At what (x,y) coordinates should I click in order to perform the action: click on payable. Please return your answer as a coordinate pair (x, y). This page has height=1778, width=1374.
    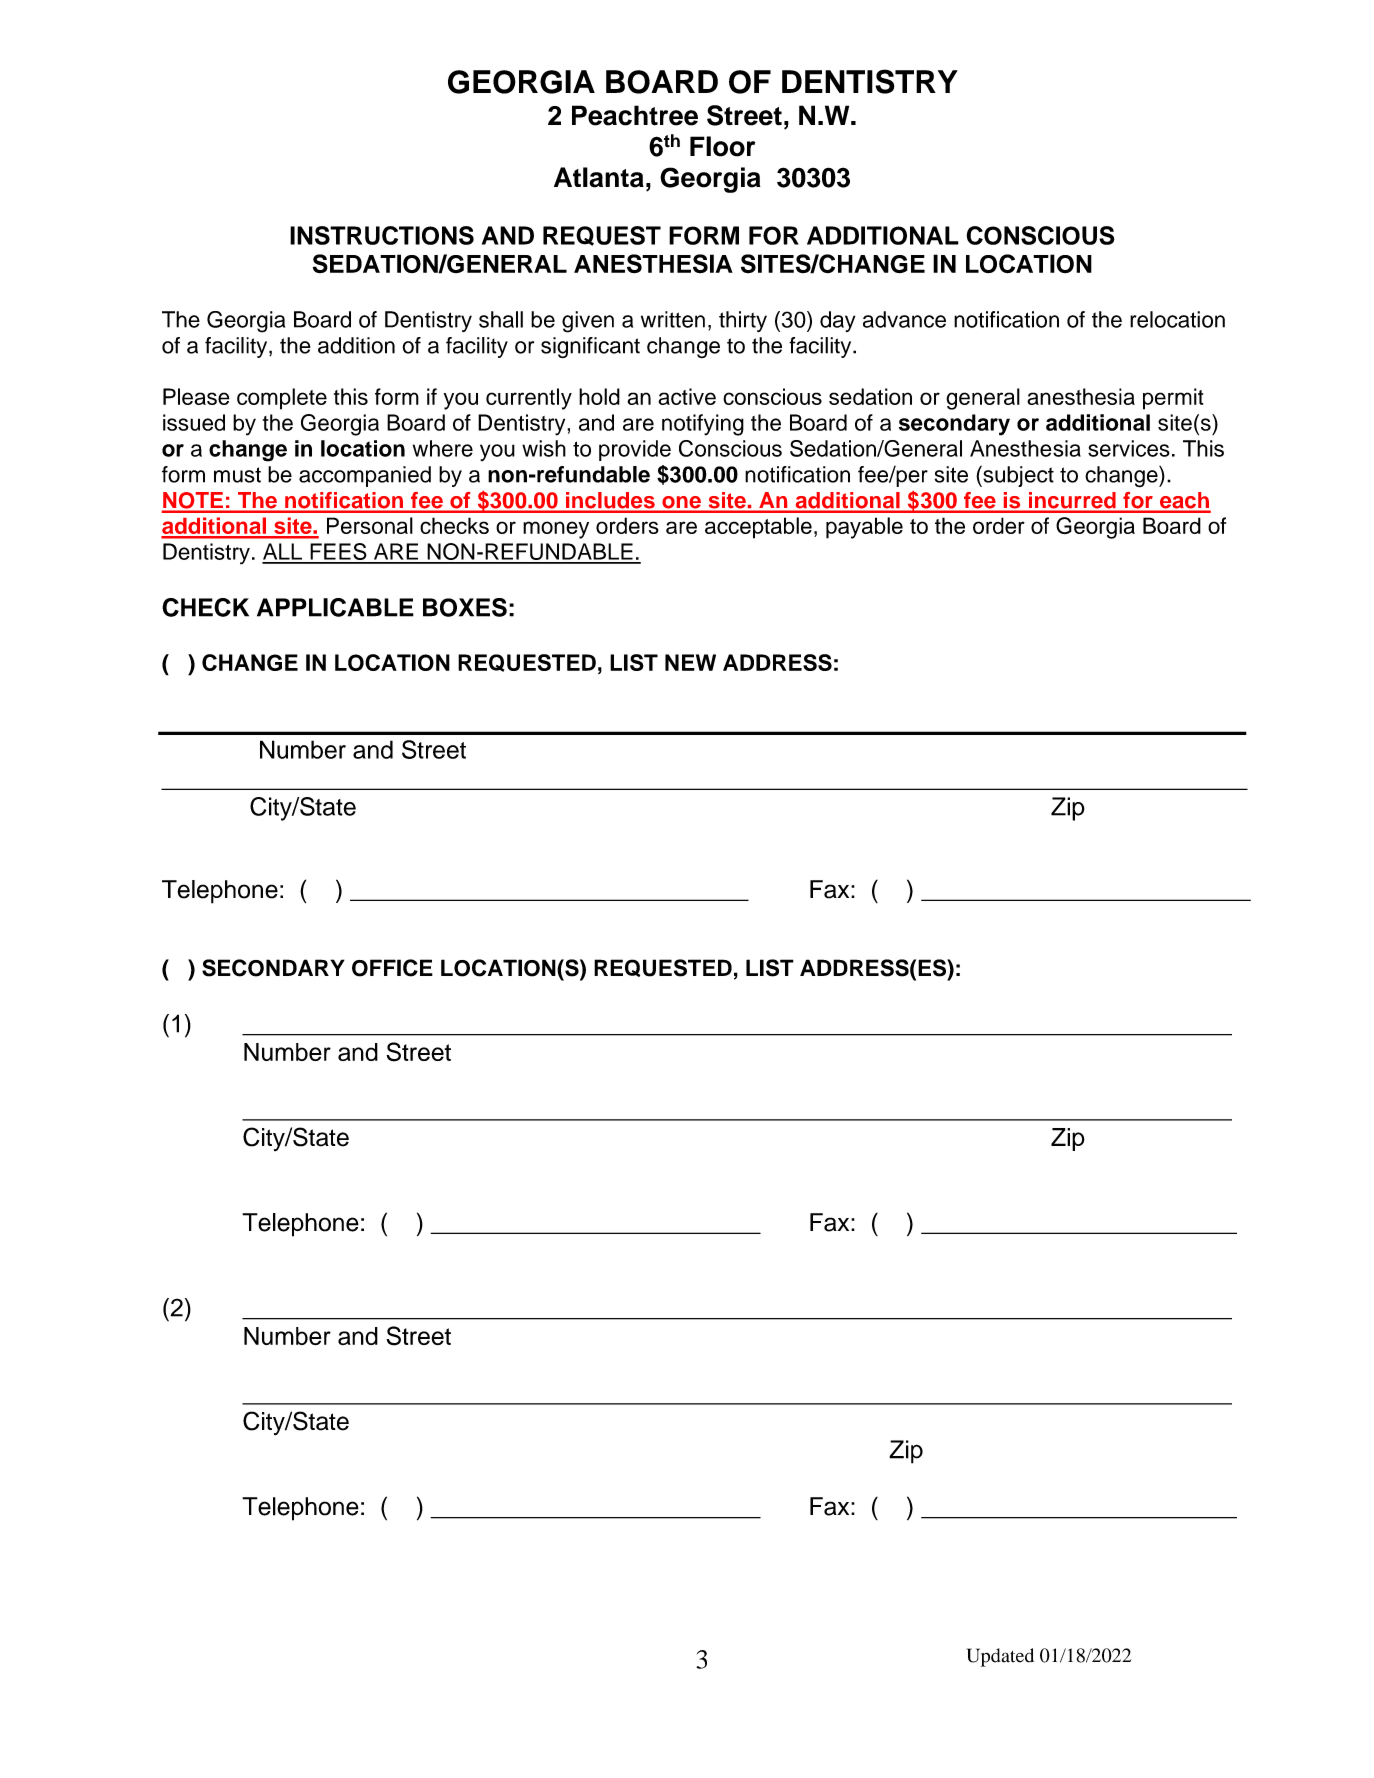
    Looking at the image, I should click on (864, 528).
